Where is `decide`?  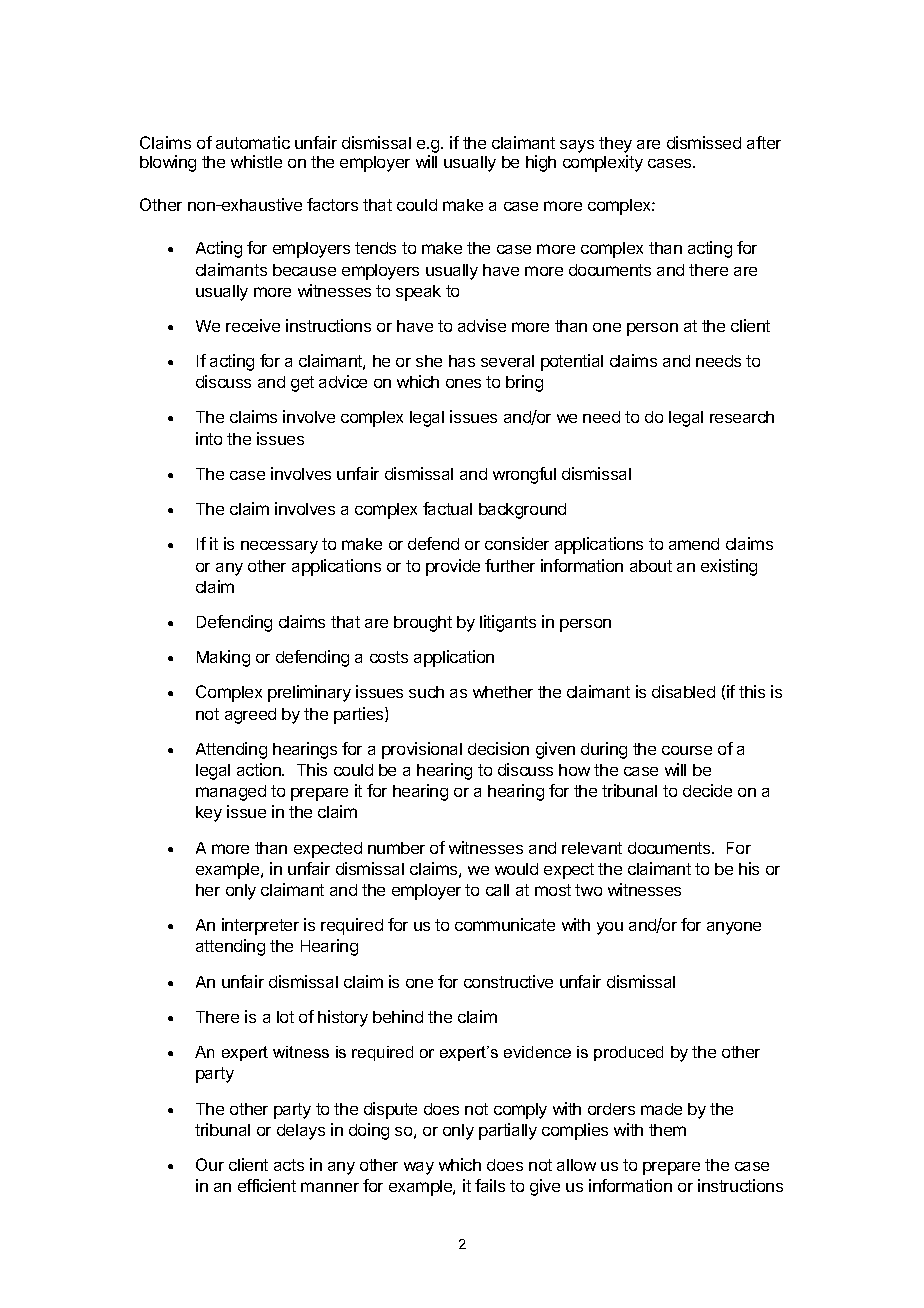 decide is located at coordinates (707, 790).
